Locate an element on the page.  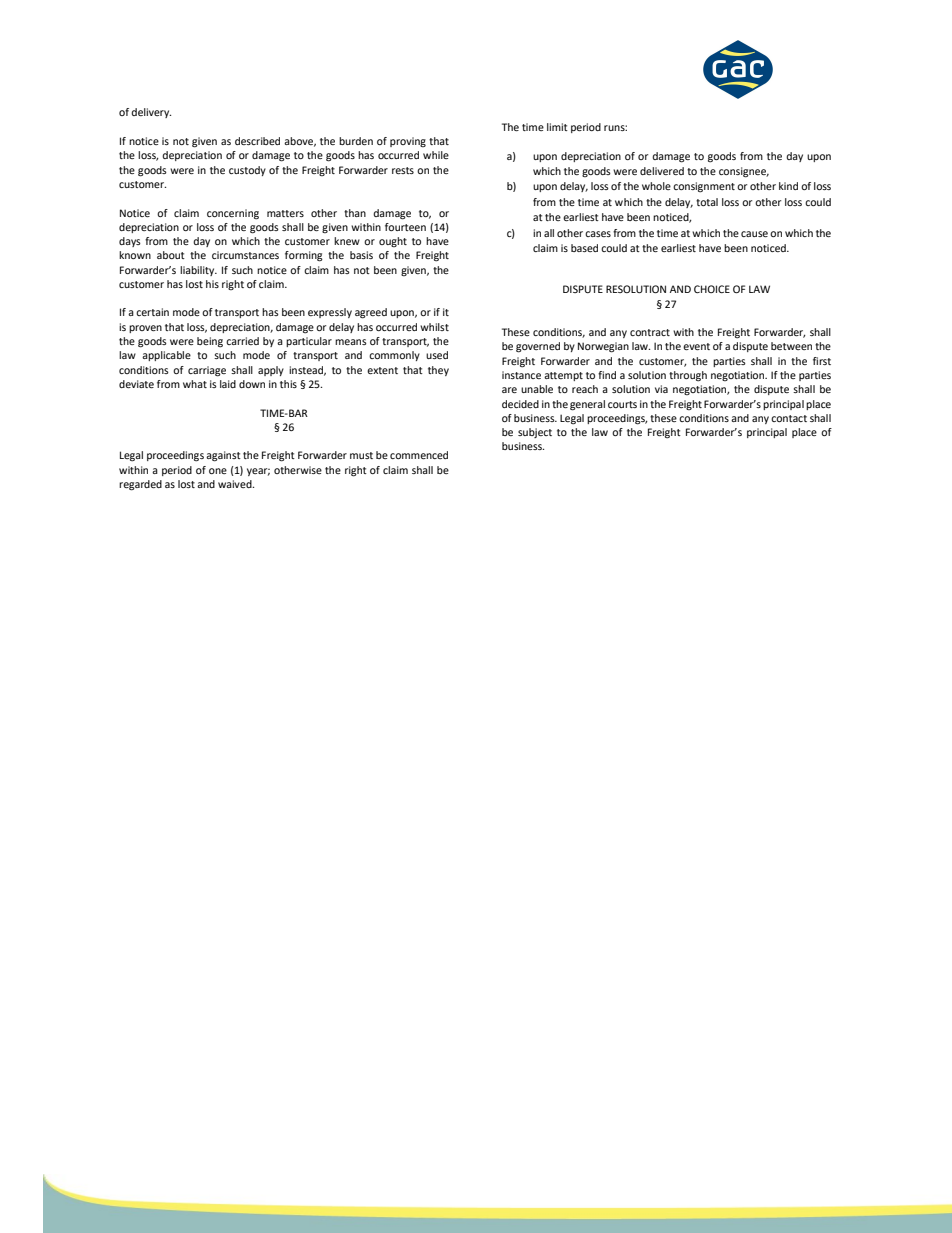
commenced is located at coordinates (419, 455).
